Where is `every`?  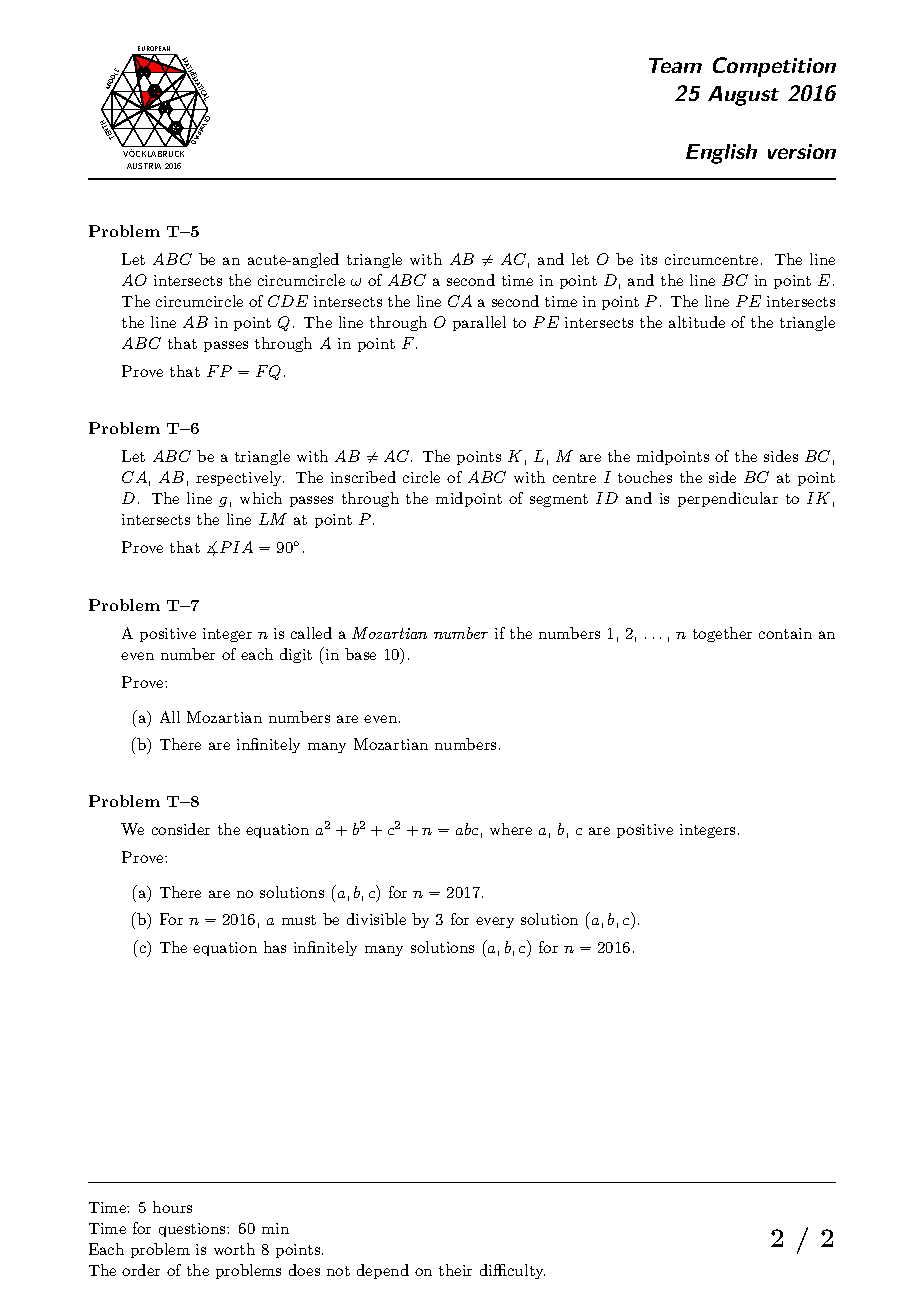 every is located at coordinates (495, 922).
